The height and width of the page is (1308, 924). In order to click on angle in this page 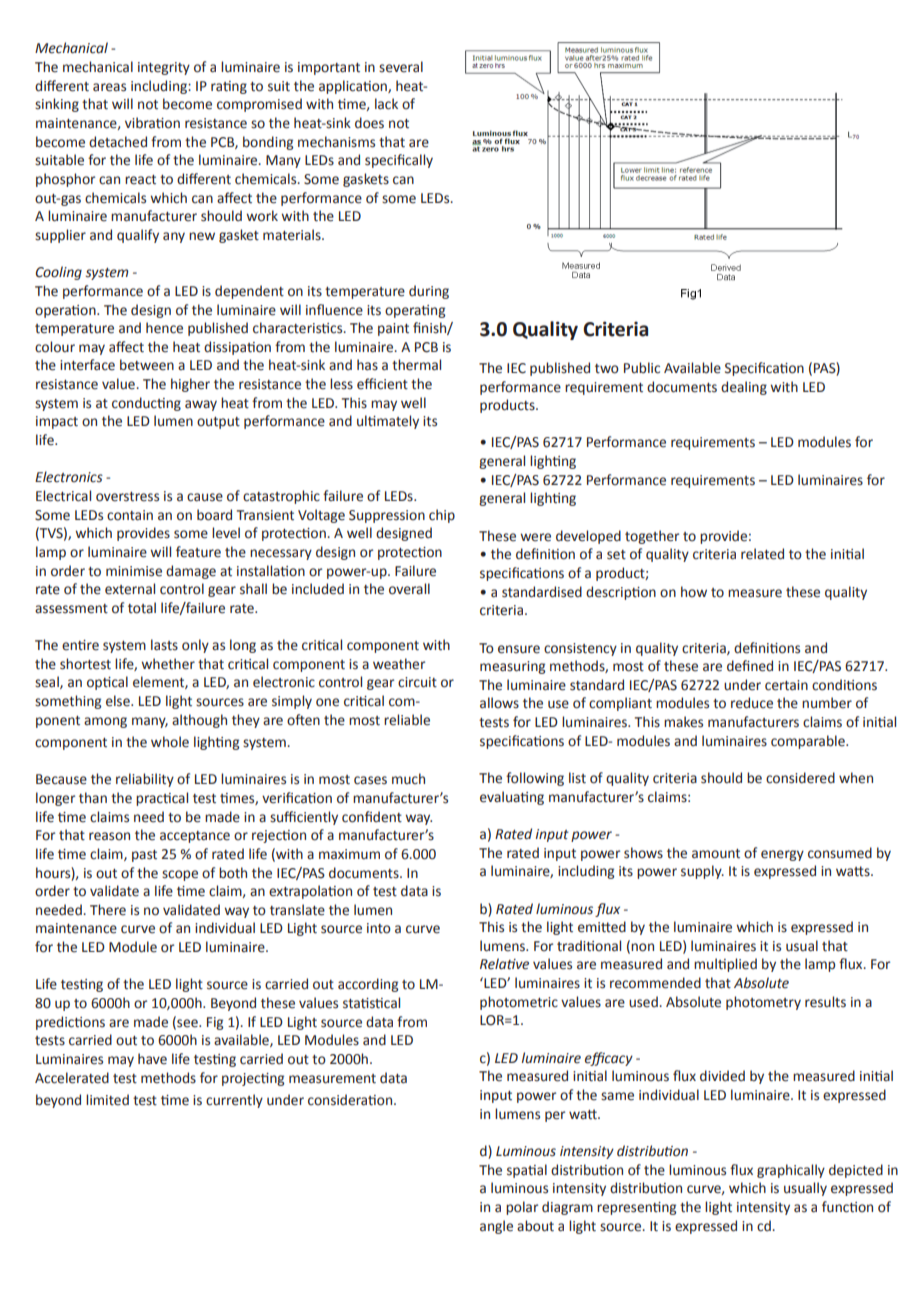, I will do `click(496, 1227)`.
